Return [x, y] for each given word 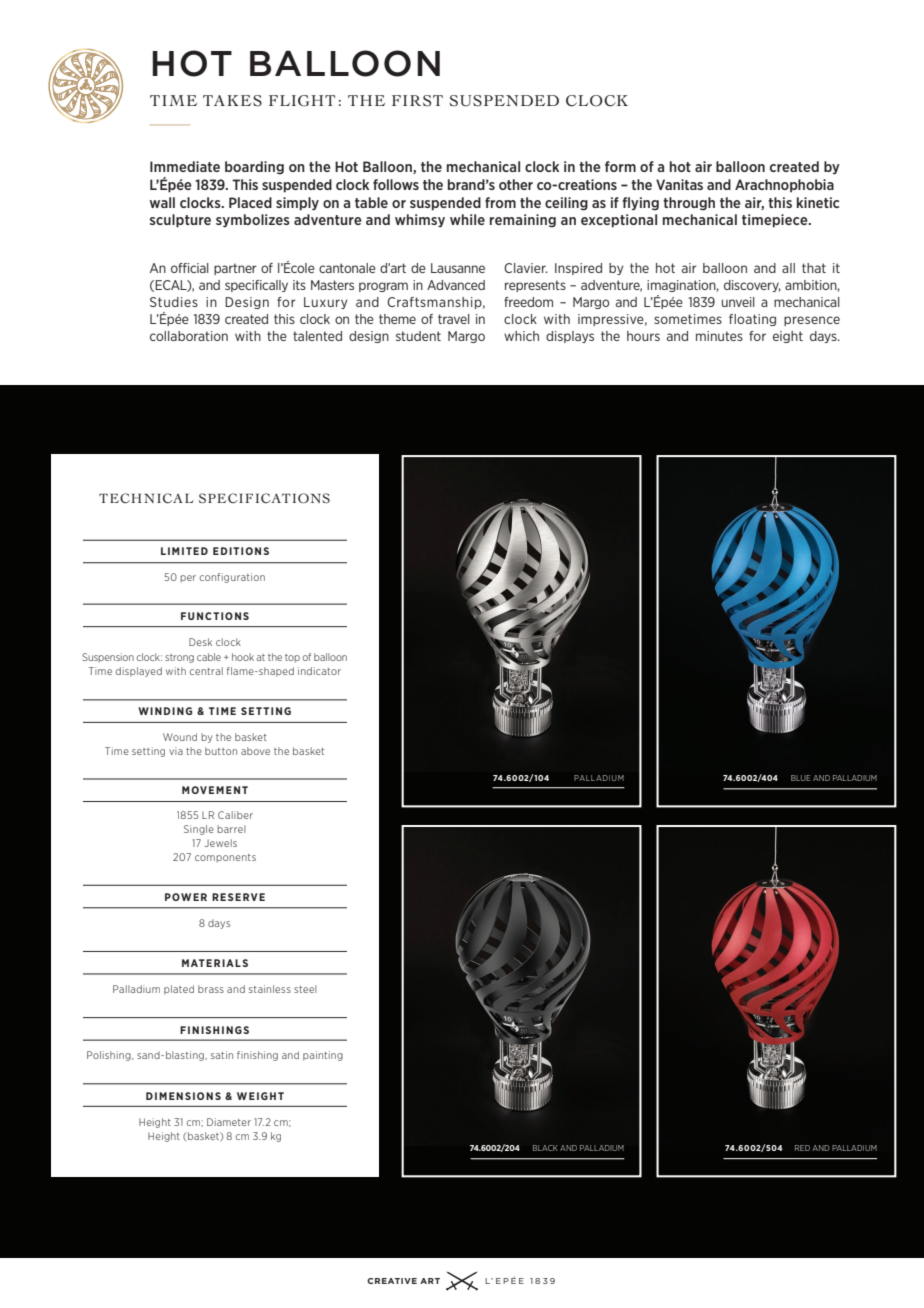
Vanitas [679, 184]
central [206, 671]
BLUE [800, 778]
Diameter [229, 1122]
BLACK [545, 1148]
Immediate [185, 166]
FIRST [417, 101]
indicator [319, 671]
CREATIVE [392, 1281]
